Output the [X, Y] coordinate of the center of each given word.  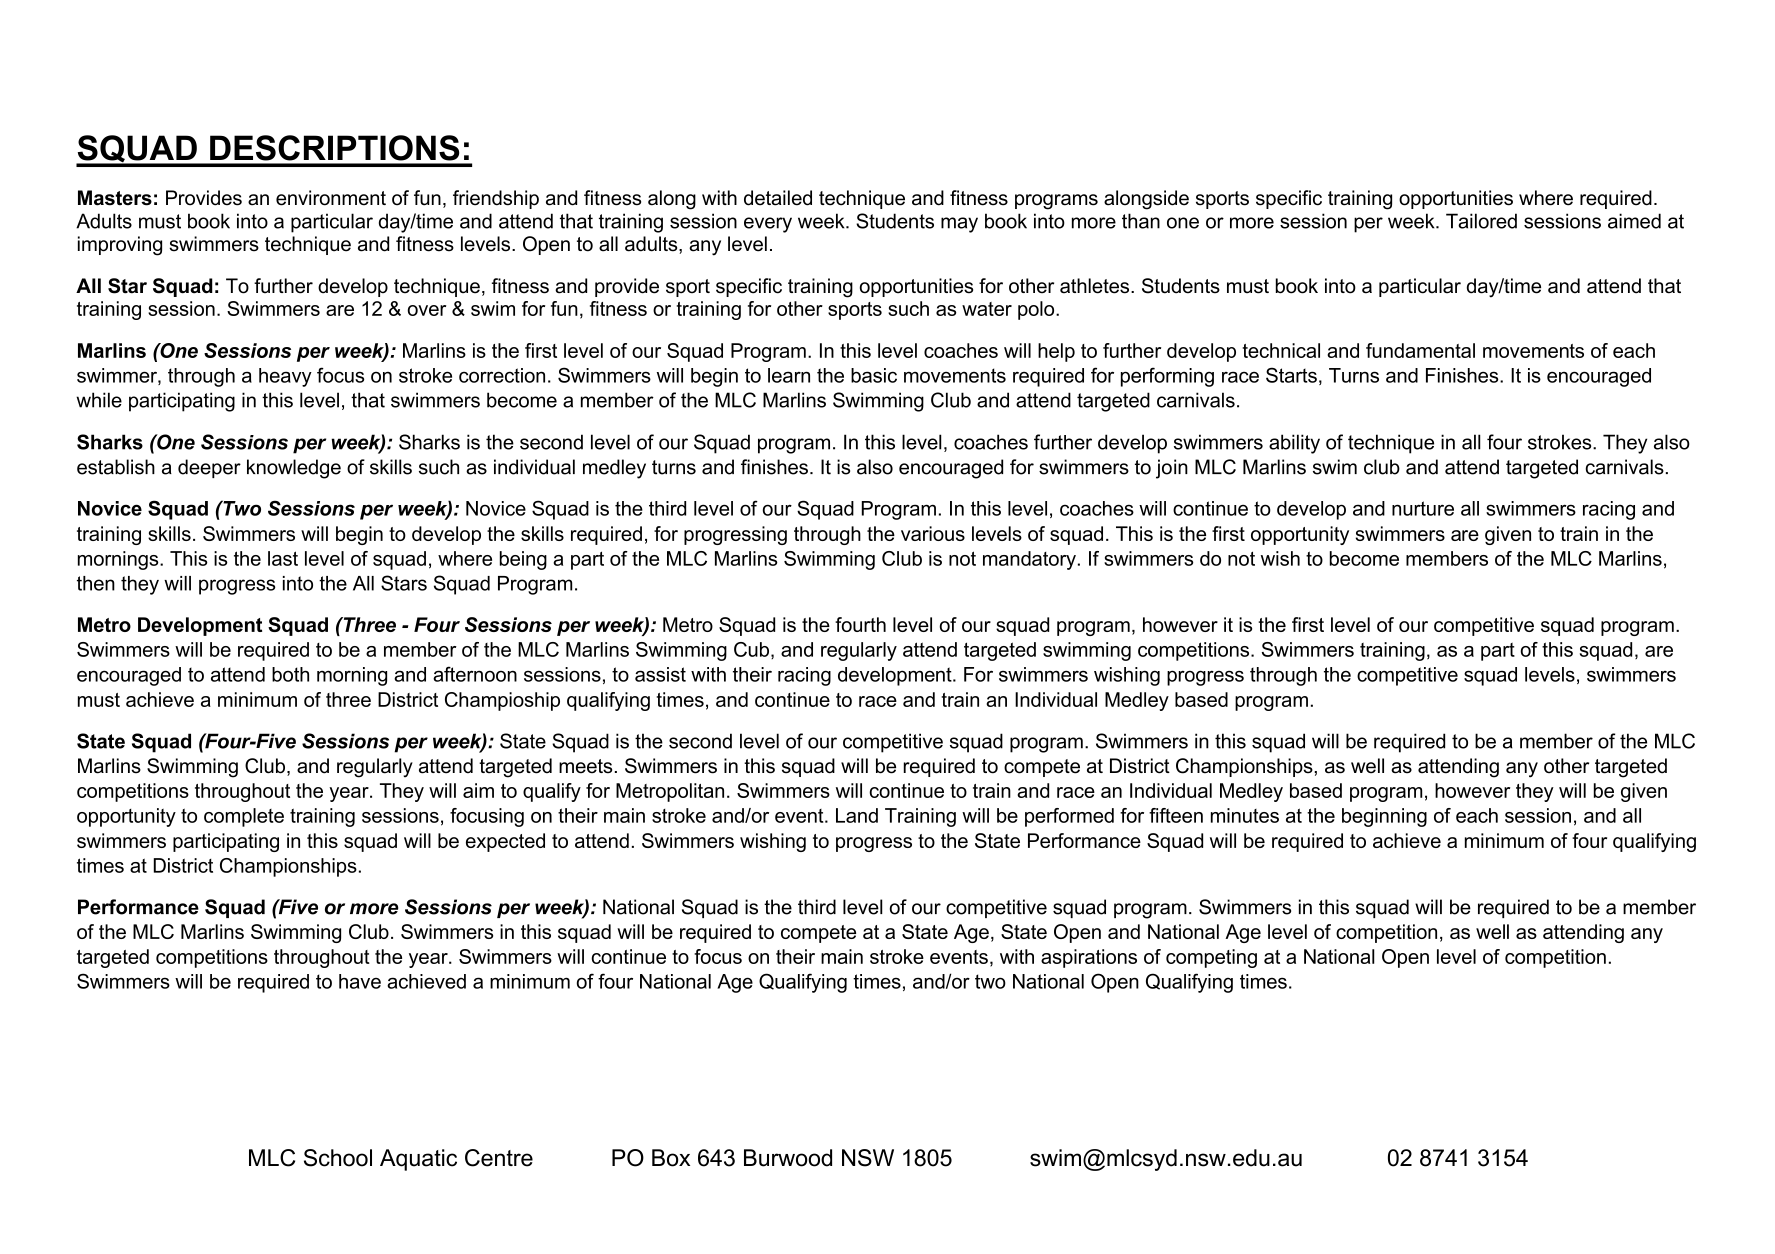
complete [244, 817]
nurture [1423, 508]
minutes [1245, 815]
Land [857, 815]
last [283, 558]
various [933, 533]
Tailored [1481, 221]
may [959, 225]
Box [671, 1158]
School [338, 1158]
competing [1211, 958]
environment [331, 198]
